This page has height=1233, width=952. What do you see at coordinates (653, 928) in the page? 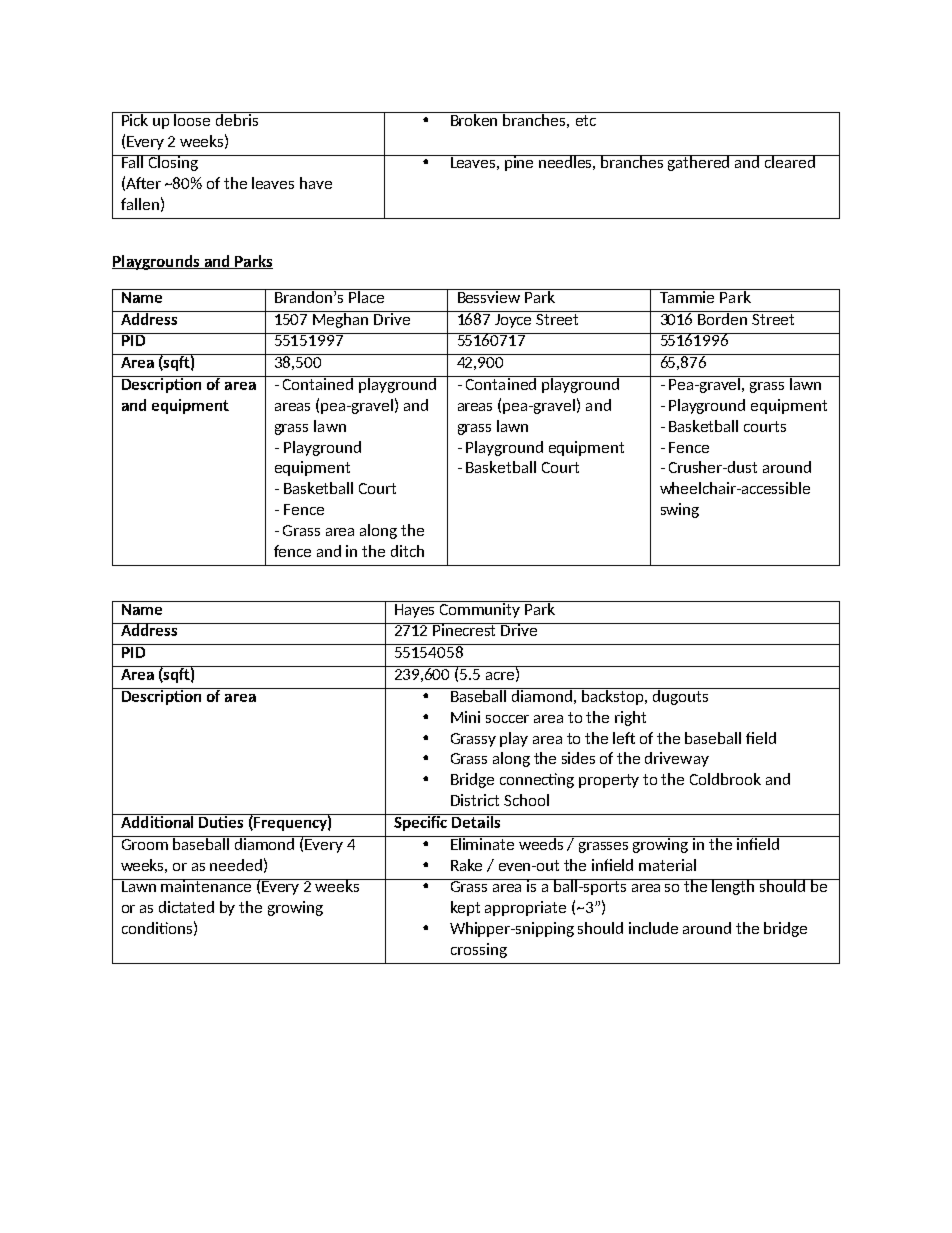
I see `include` at bounding box center [653, 928].
